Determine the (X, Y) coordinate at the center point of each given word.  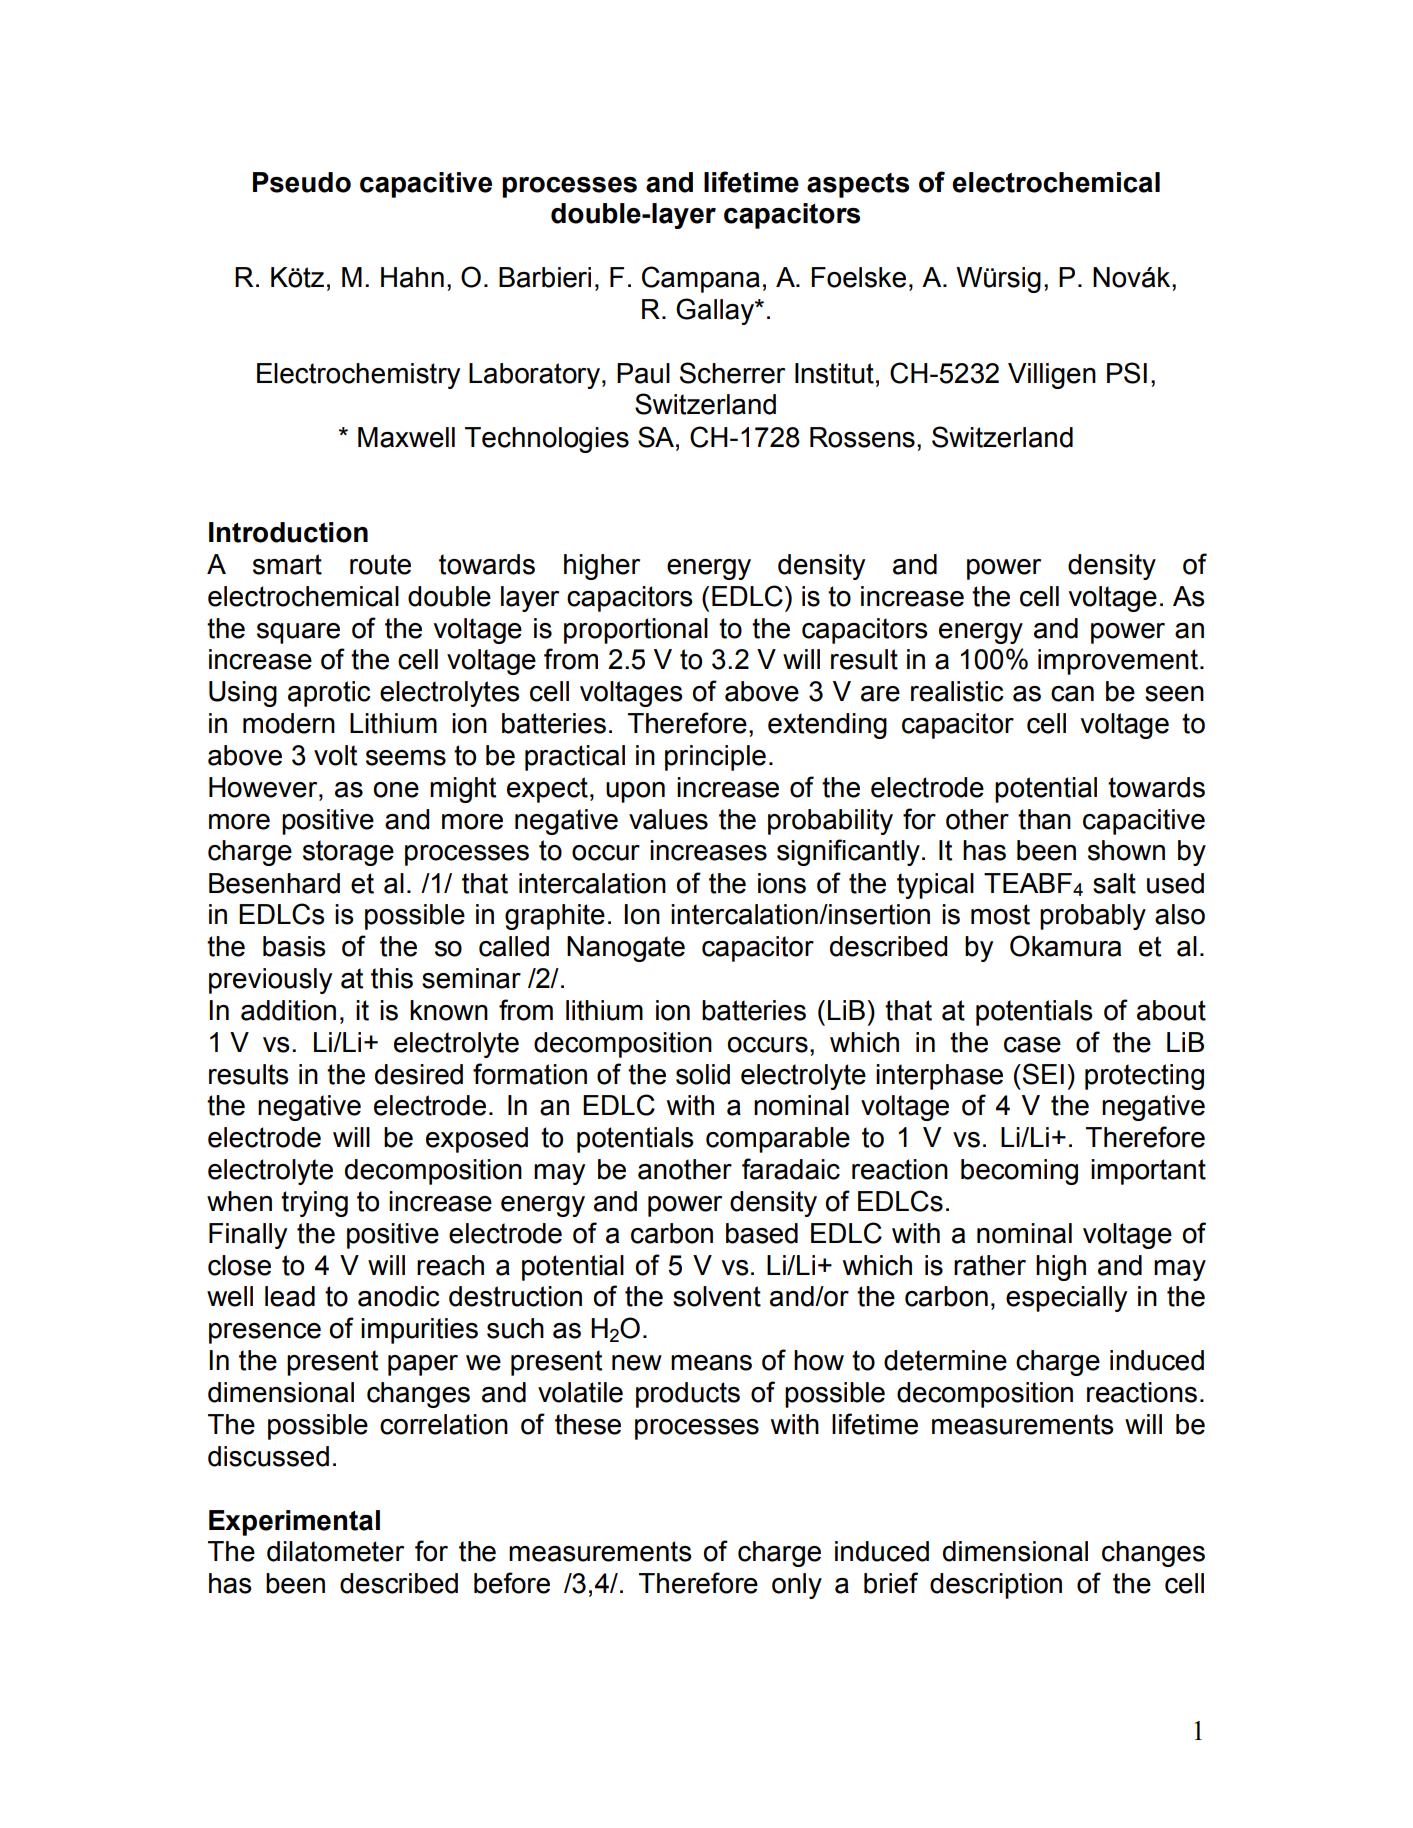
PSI (1127, 373)
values (668, 819)
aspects (858, 185)
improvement (1118, 662)
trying (314, 1204)
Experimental (294, 1523)
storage (348, 853)
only (797, 1586)
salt (1114, 883)
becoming (1019, 1172)
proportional (636, 631)
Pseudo (302, 182)
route (380, 564)
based (762, 1233)
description (996, 1586)
